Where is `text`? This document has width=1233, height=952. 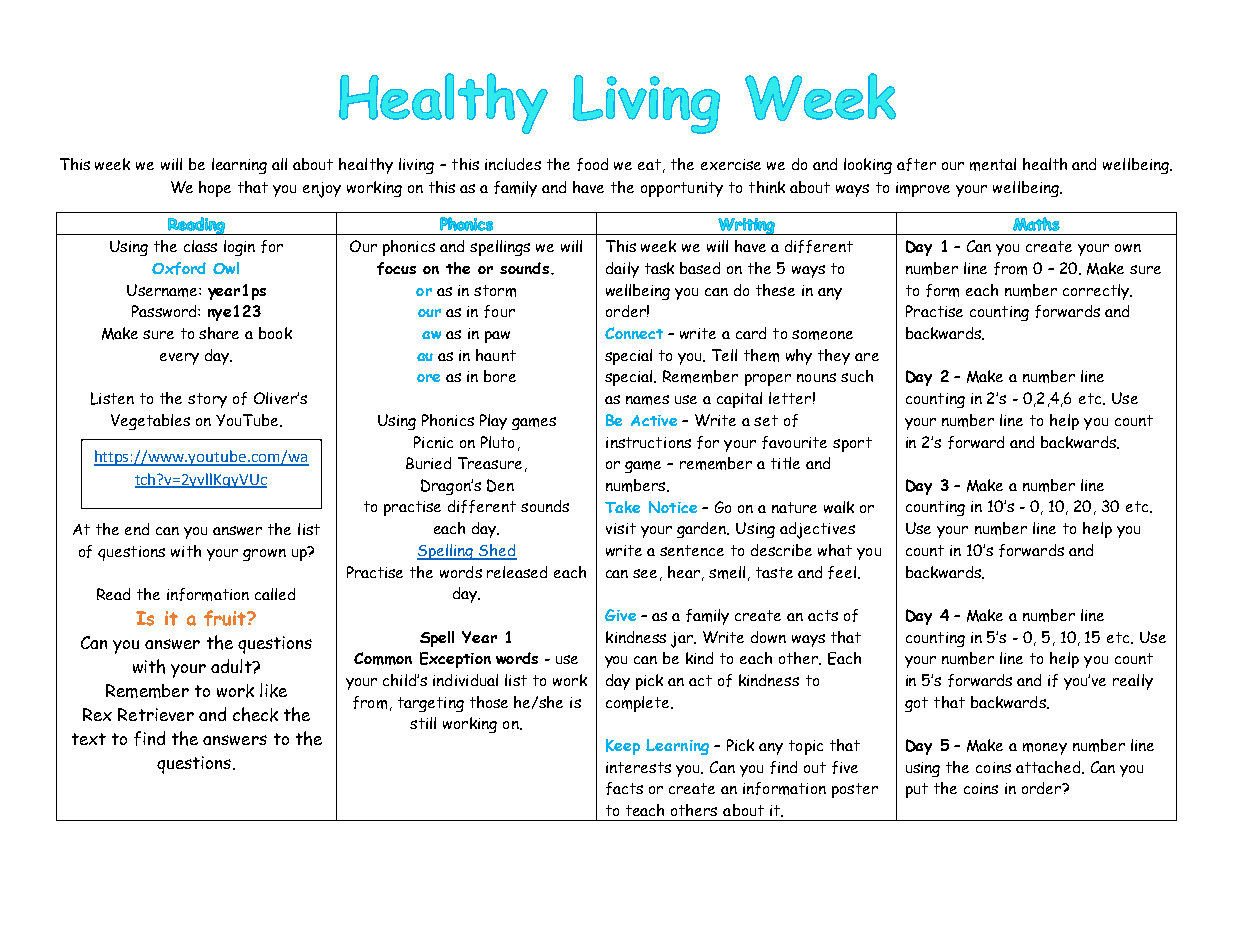 text is located at coordinates (89, 739).
